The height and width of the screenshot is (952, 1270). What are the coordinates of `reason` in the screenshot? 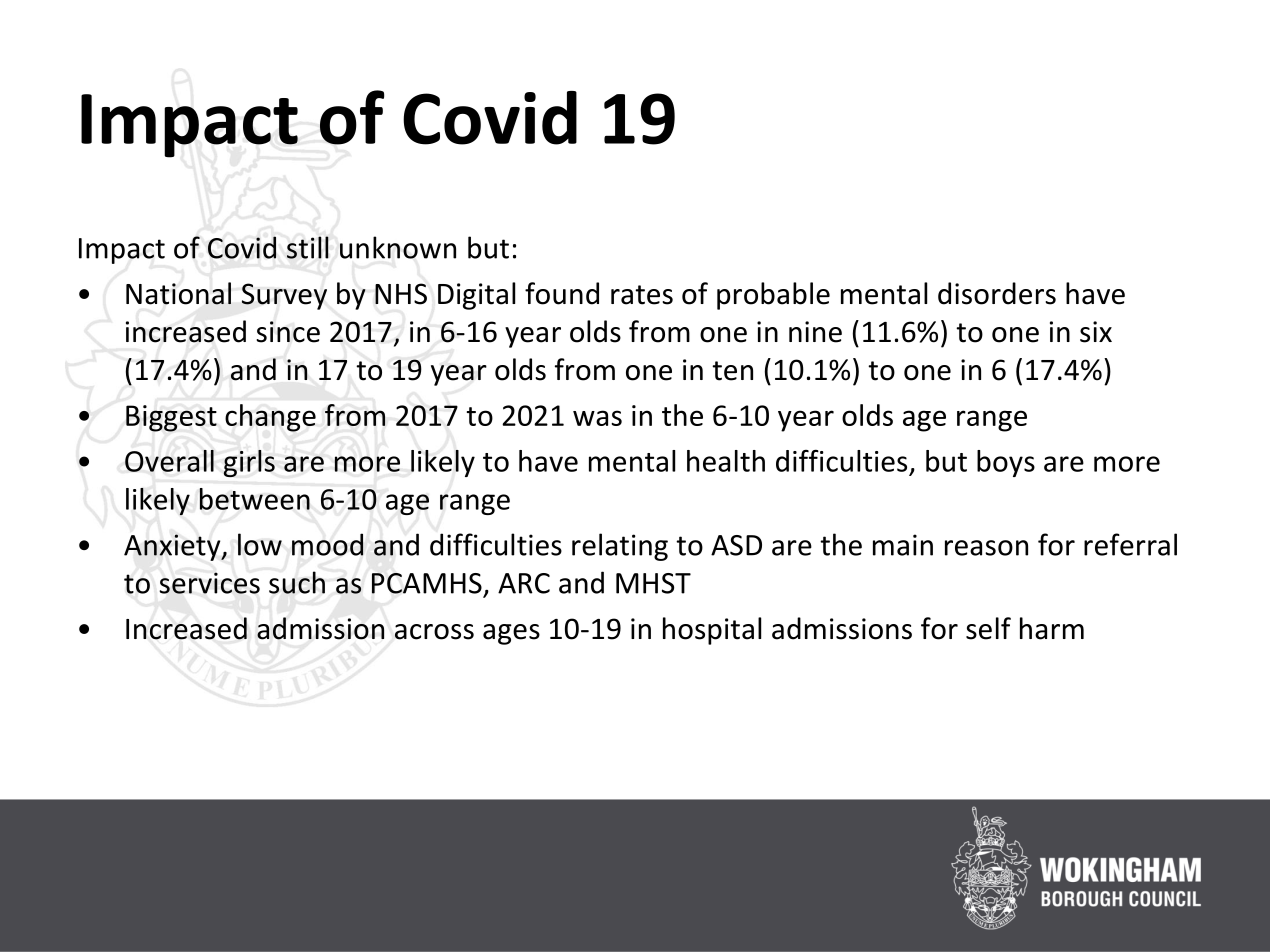 It's located at (986, 548).
